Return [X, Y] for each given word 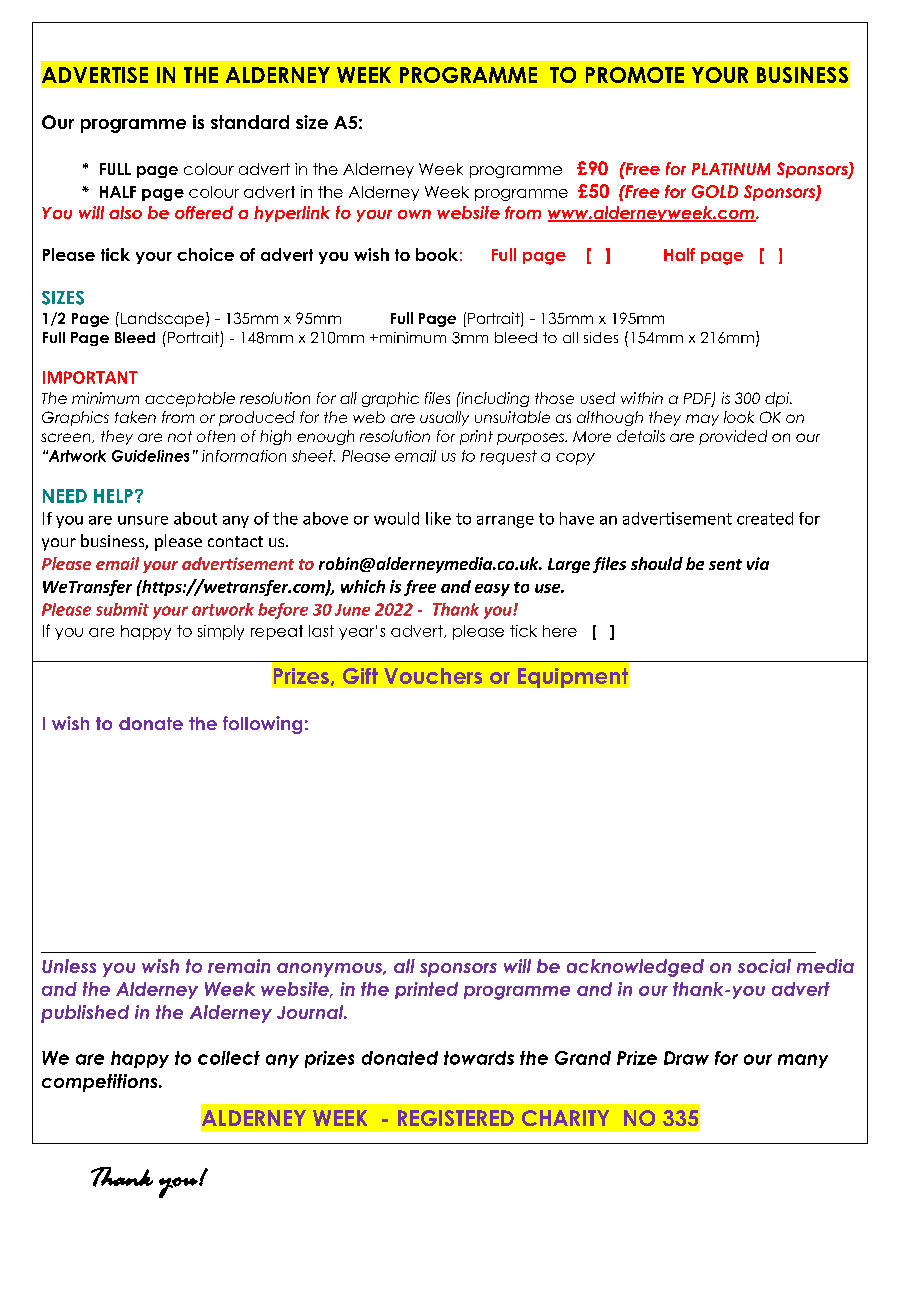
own [414, 214]
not [180, 436]
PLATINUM [731, 169]
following [262, 725]
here [560, 631]
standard [250, 122]
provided [733, 437]
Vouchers [433, 676]
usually [444, 418]
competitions [101, 1083]
